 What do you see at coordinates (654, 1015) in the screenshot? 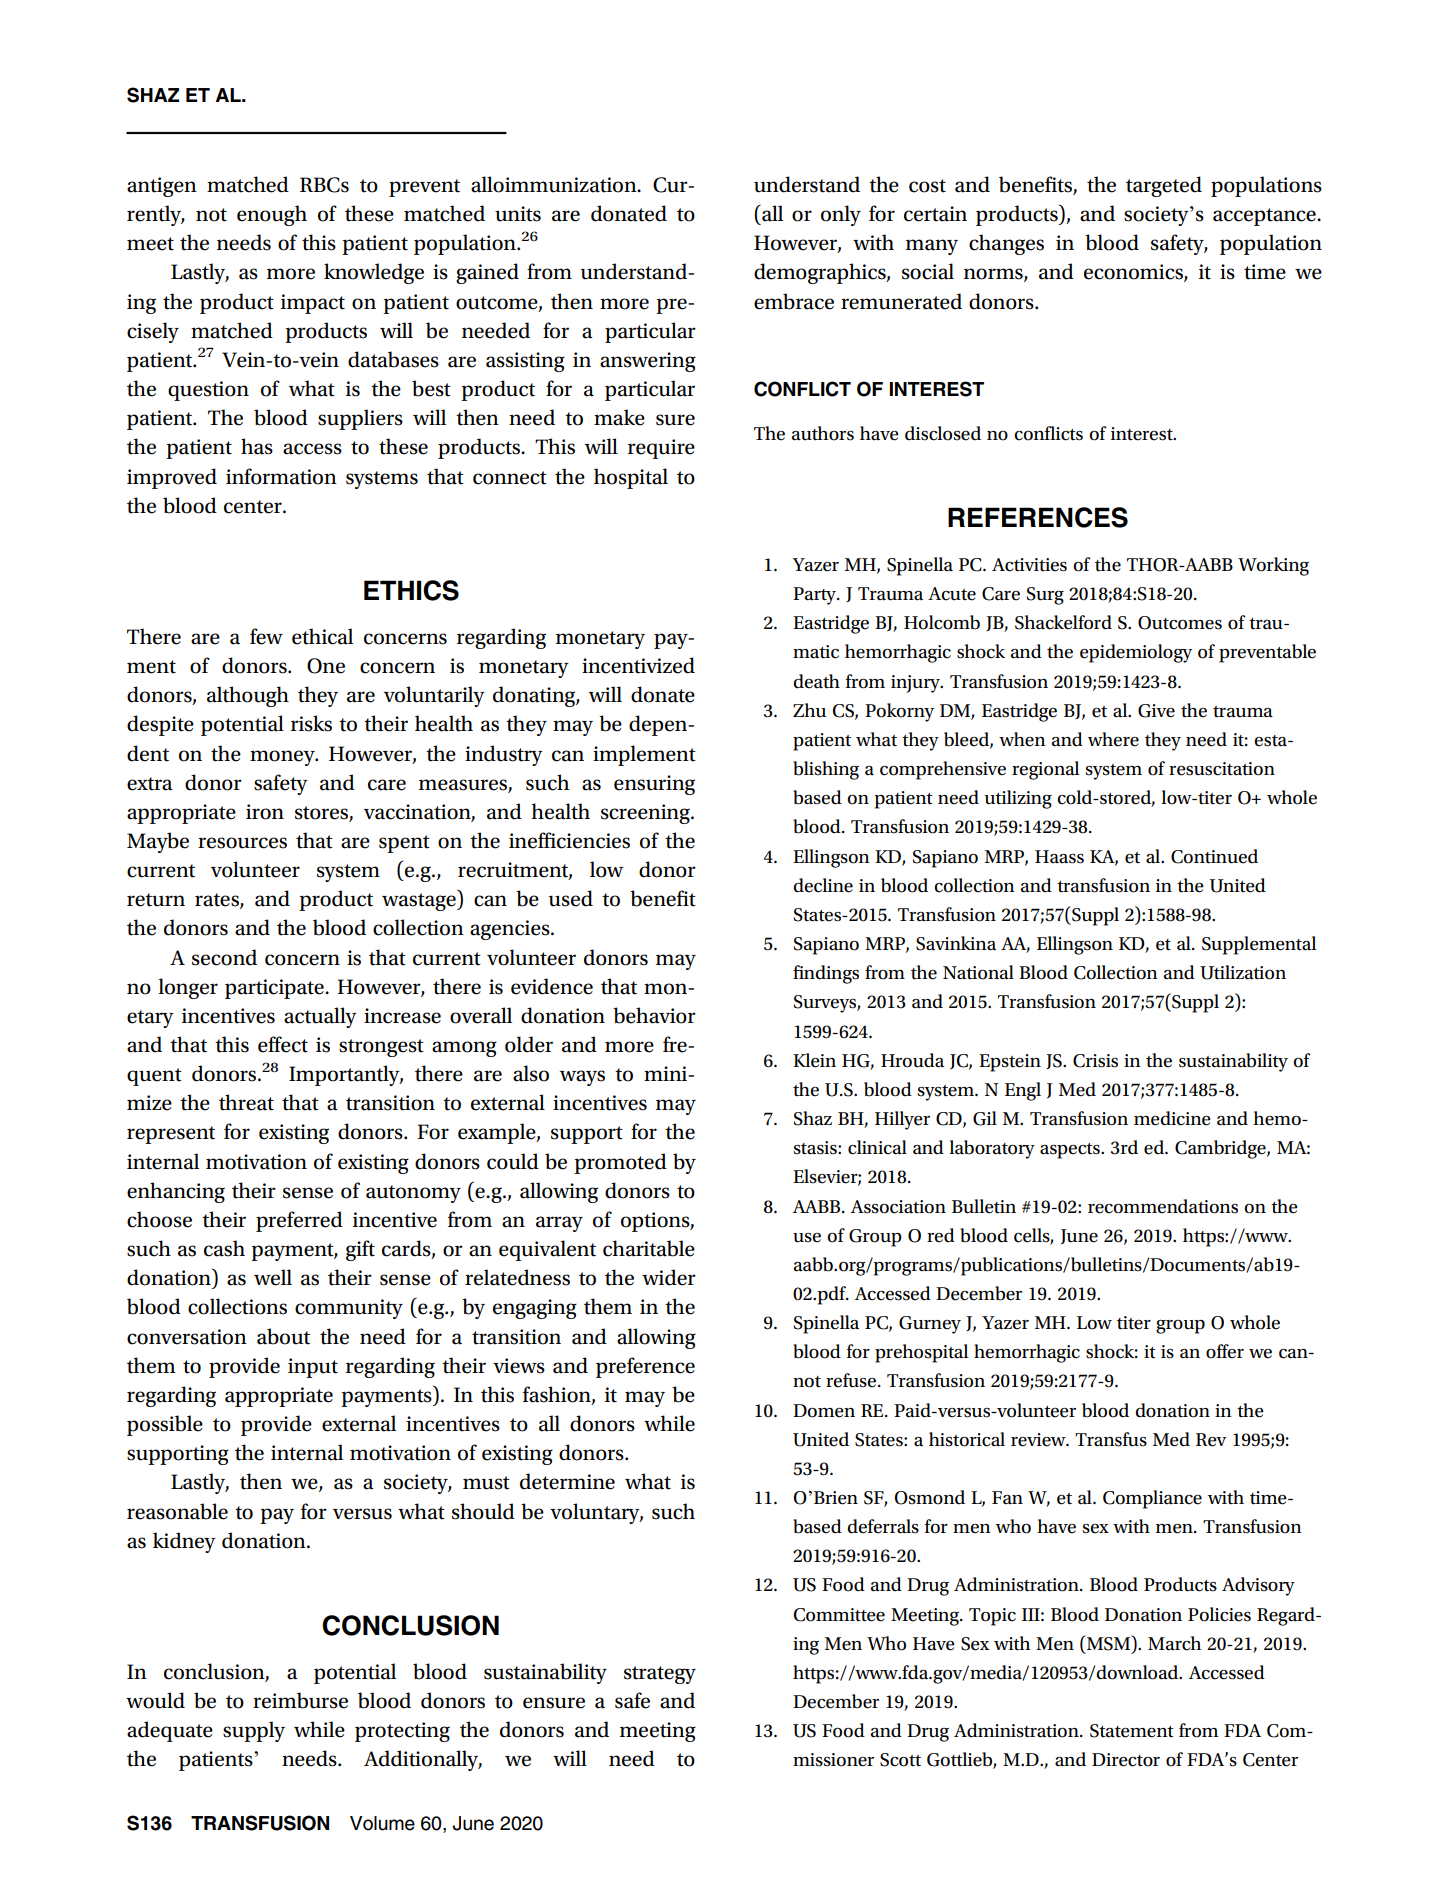
I see `behavior` at bounding box center [654, 1015].
